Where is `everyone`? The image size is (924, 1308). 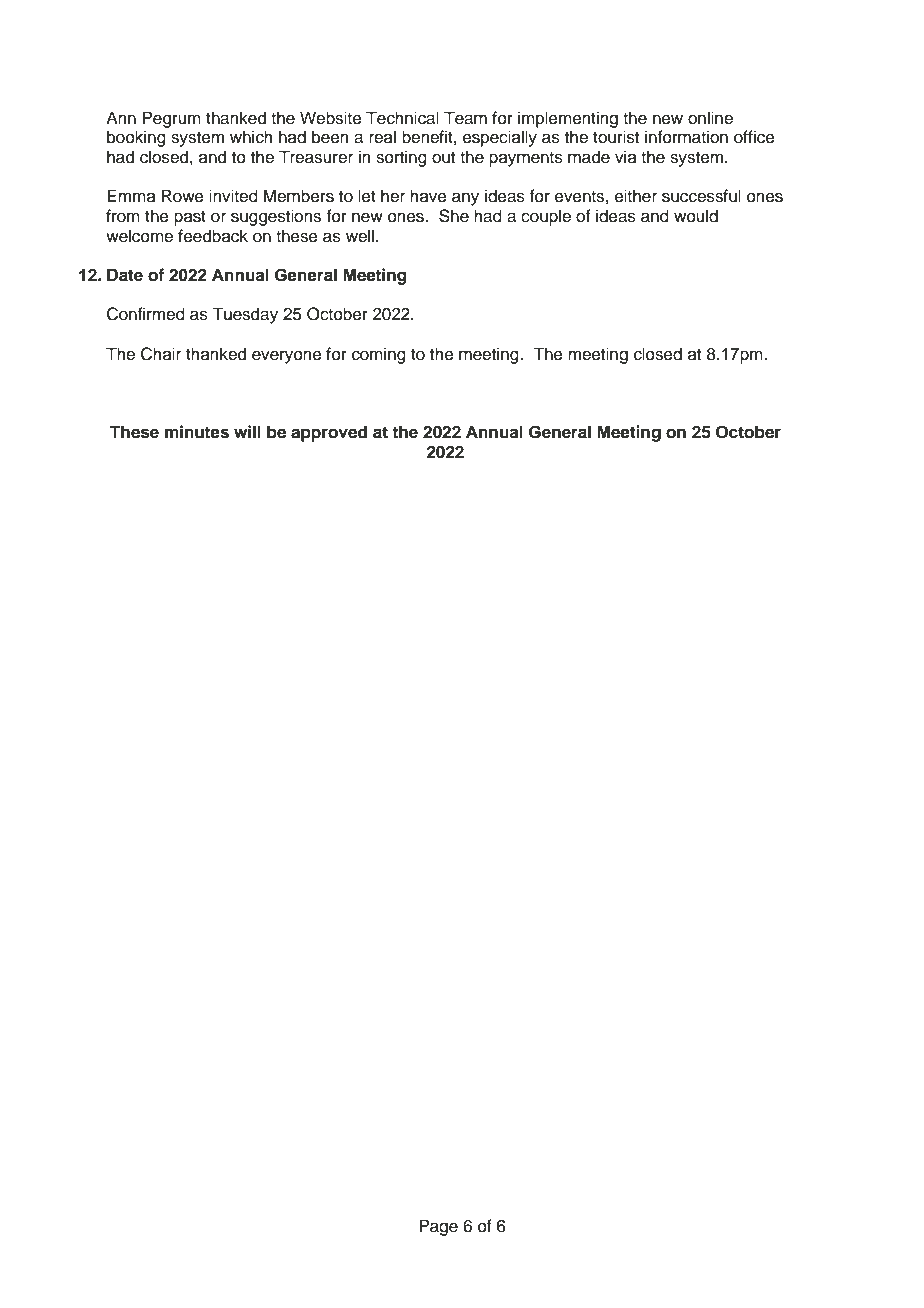
everyone is located at coordinates (287, 357).
